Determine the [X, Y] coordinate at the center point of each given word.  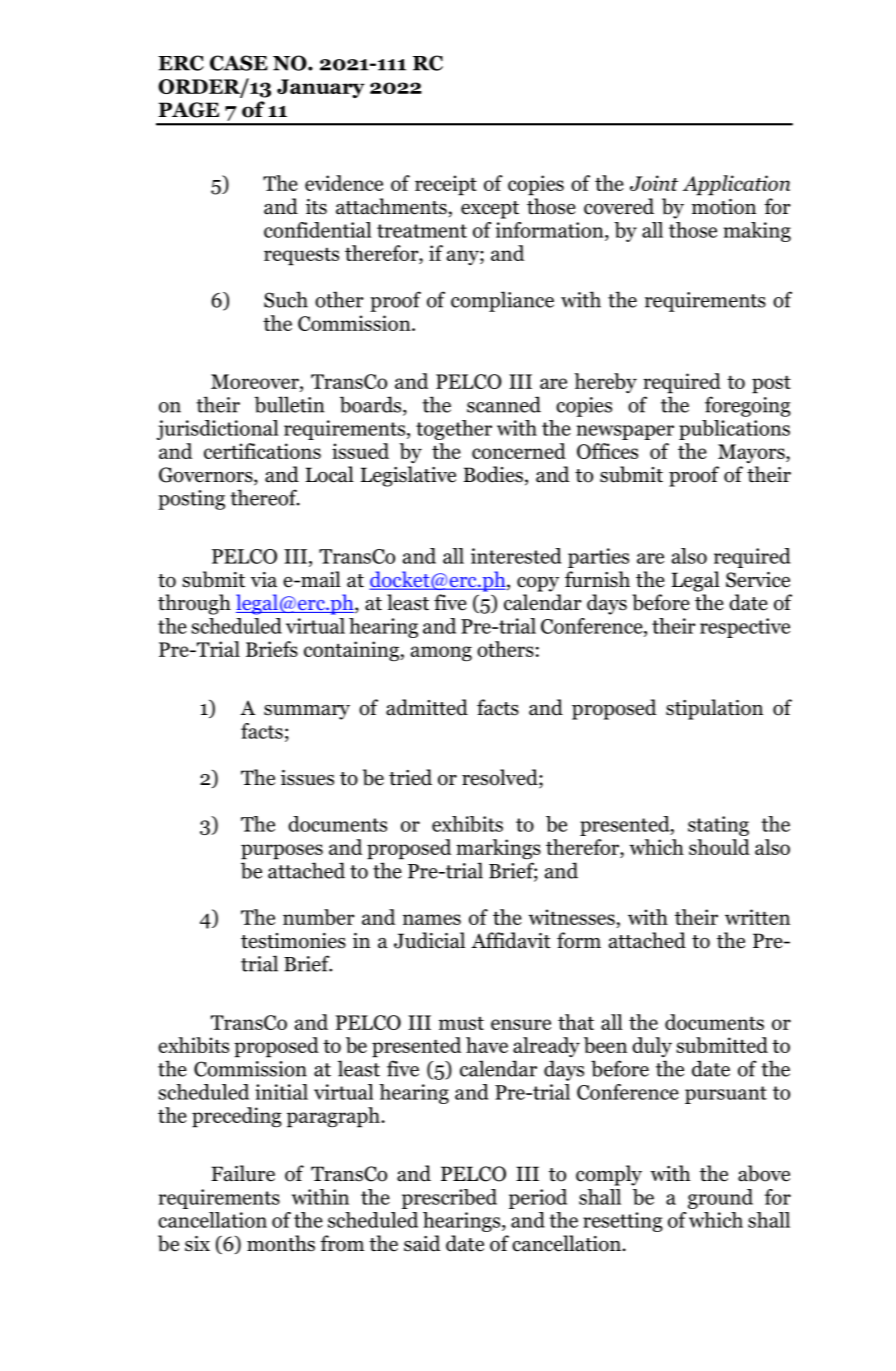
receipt [446, 185]
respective [745, 628]
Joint [654, 183]
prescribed [449, 1199]
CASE [239, 63]
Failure [243, 1173]
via [264, 580]
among [441, 654]
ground [720, 1199]
